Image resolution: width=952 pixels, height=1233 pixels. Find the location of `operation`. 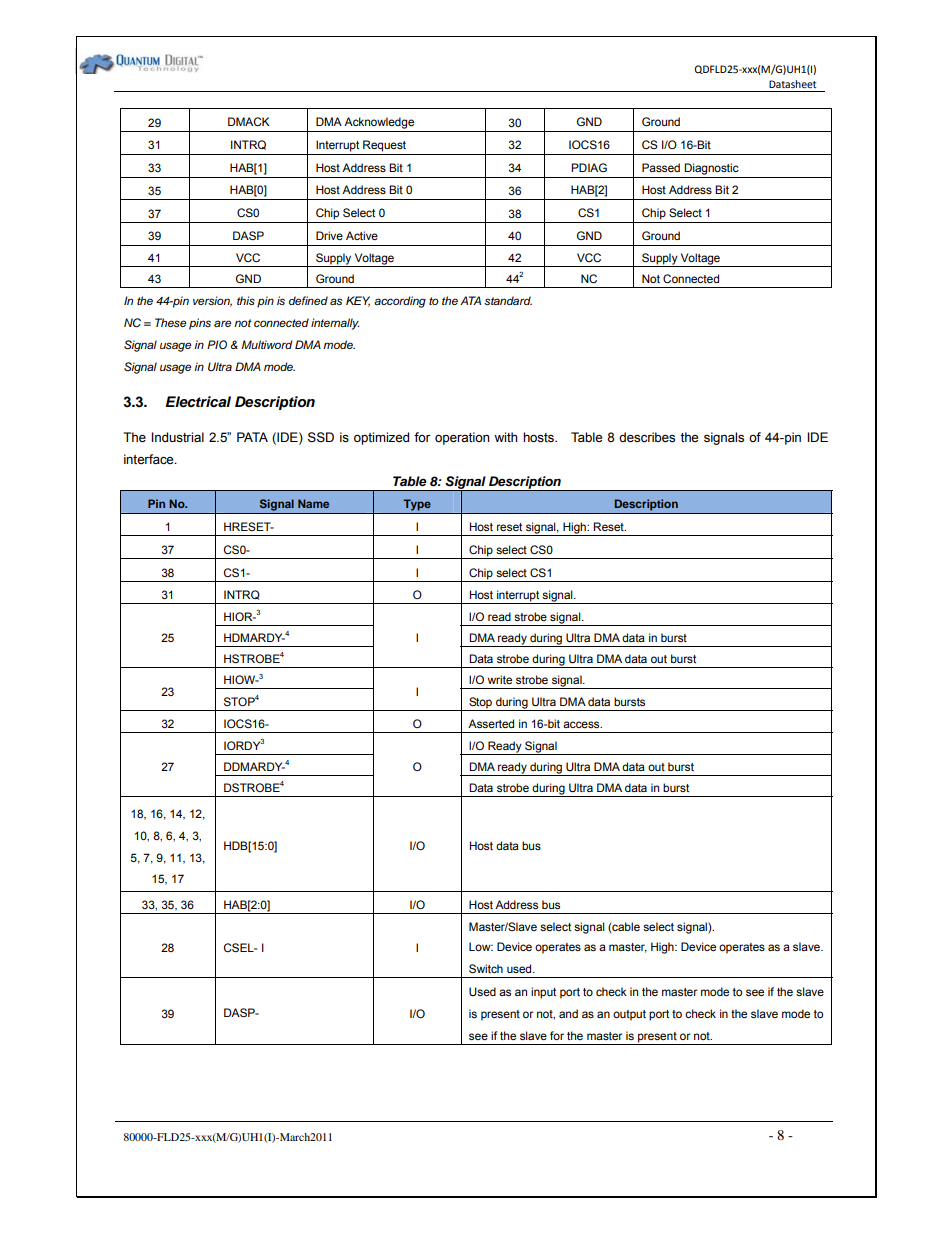

operation is located at coordinates (462, 438).
